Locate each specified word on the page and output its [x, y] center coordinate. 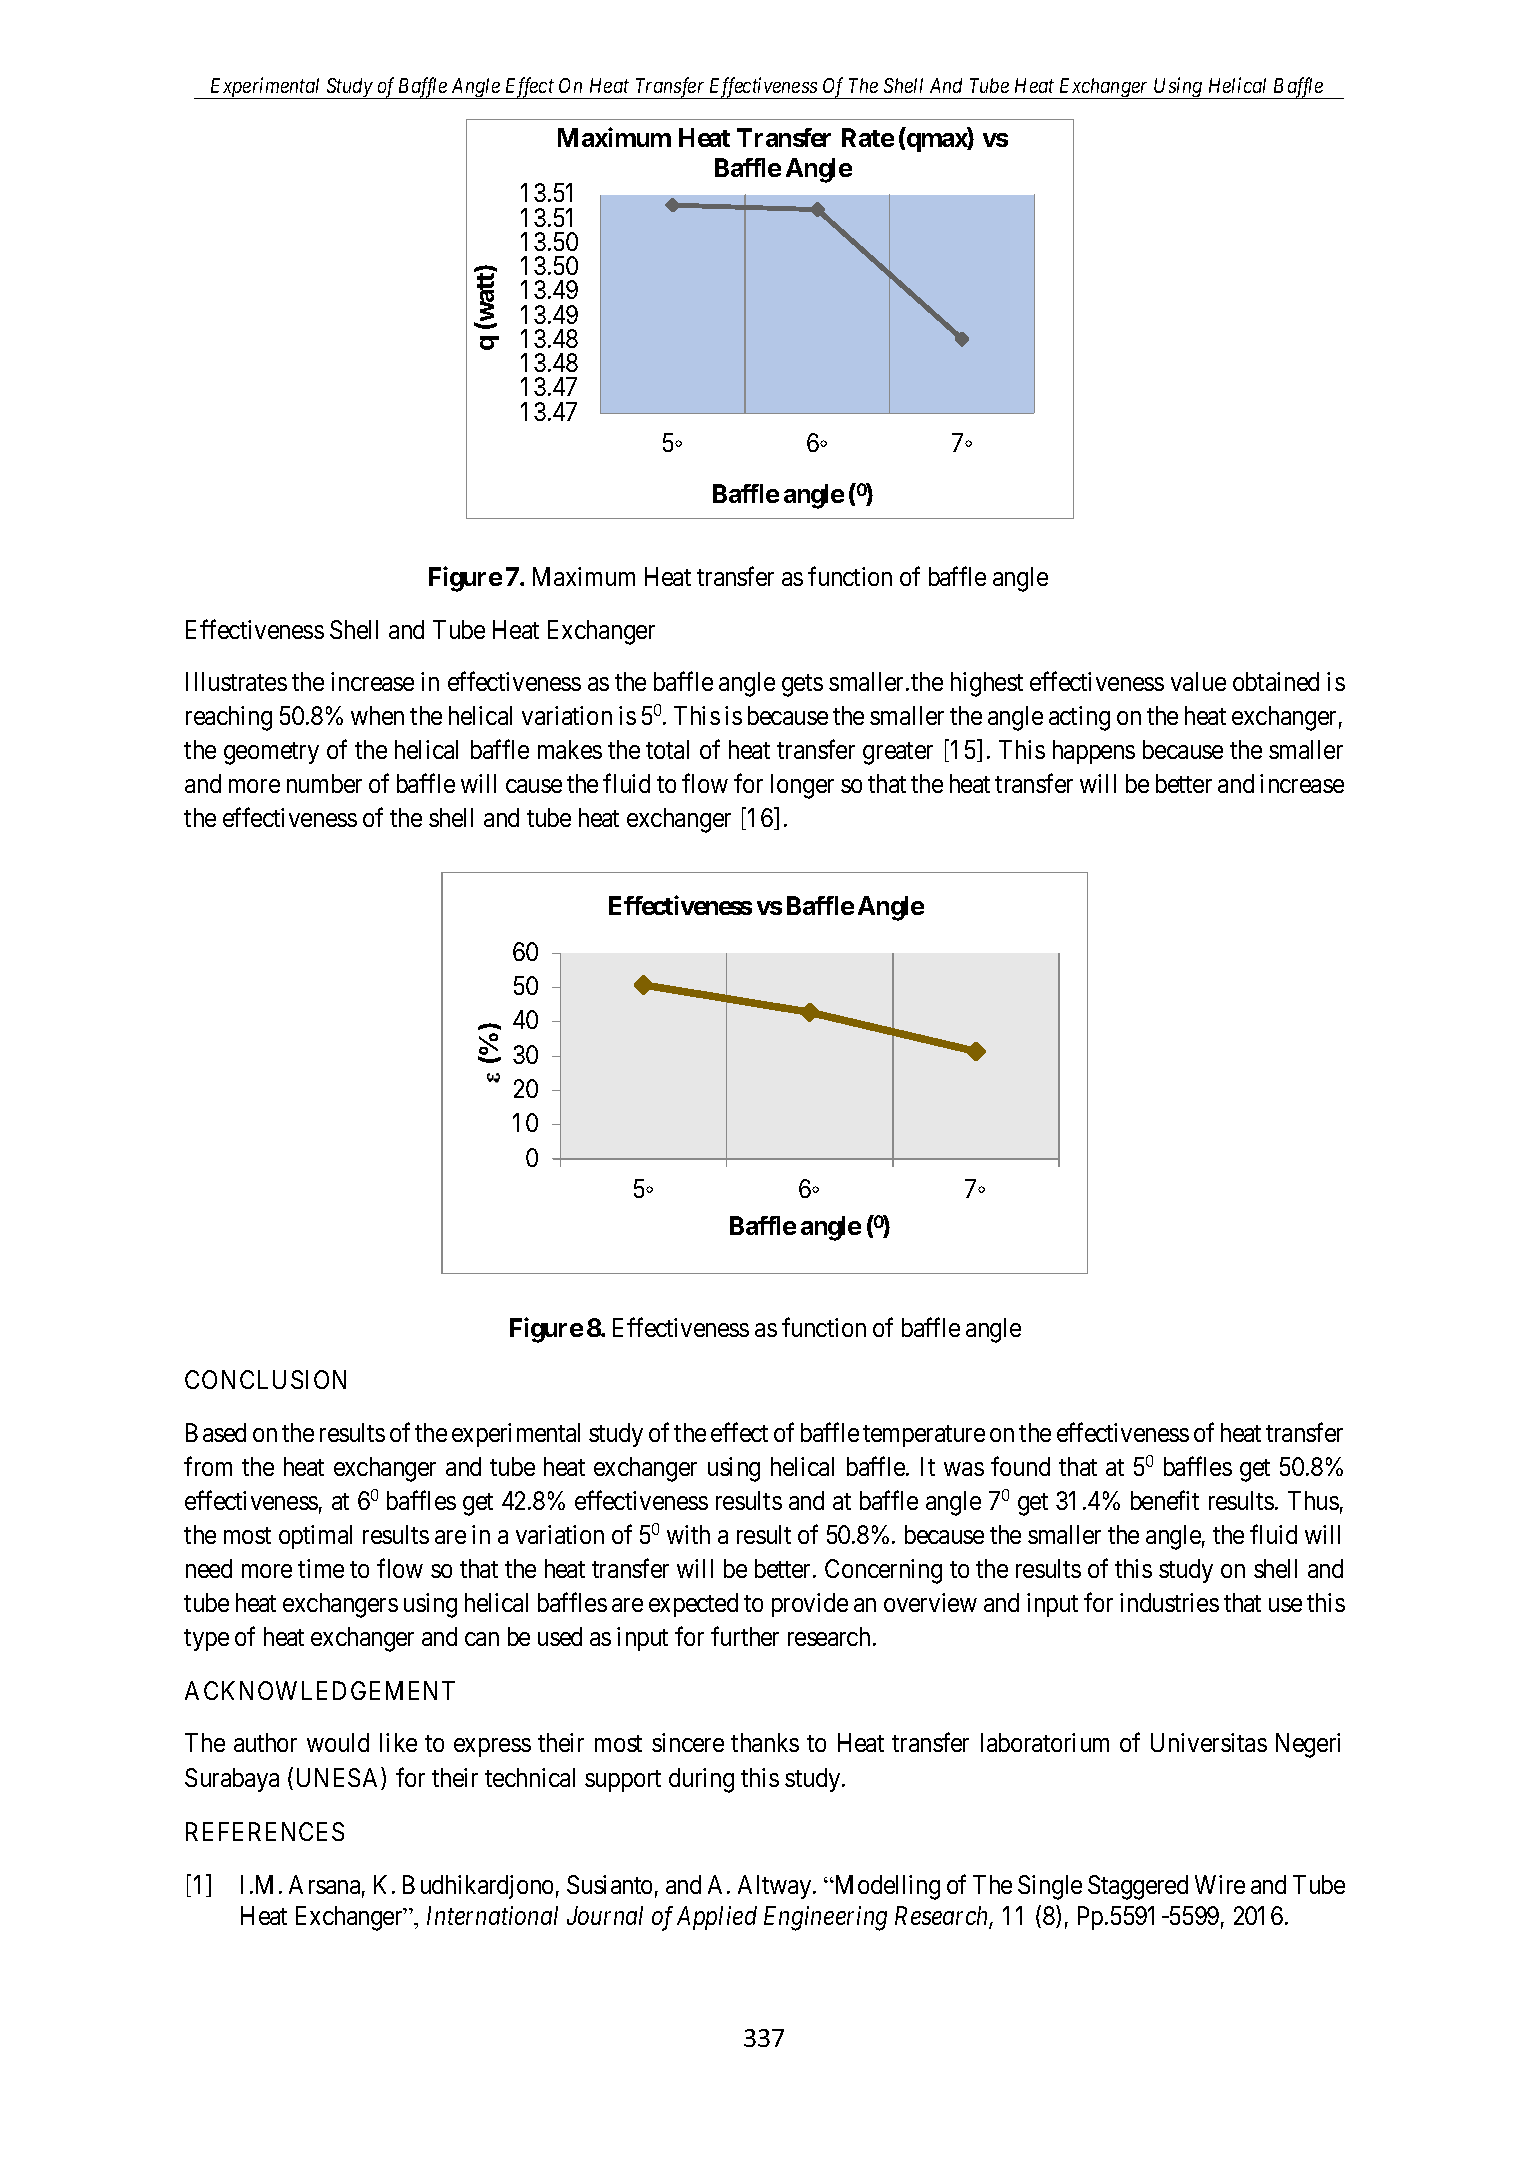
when [377, 715]
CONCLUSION [265, 1379]
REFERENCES [265, 1831]
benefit [1165, 1500]
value [1198, 681]
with [688, 1534]
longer [802, 786]
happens [1094, 752]
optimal [315, 1537]
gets [802, 685]
